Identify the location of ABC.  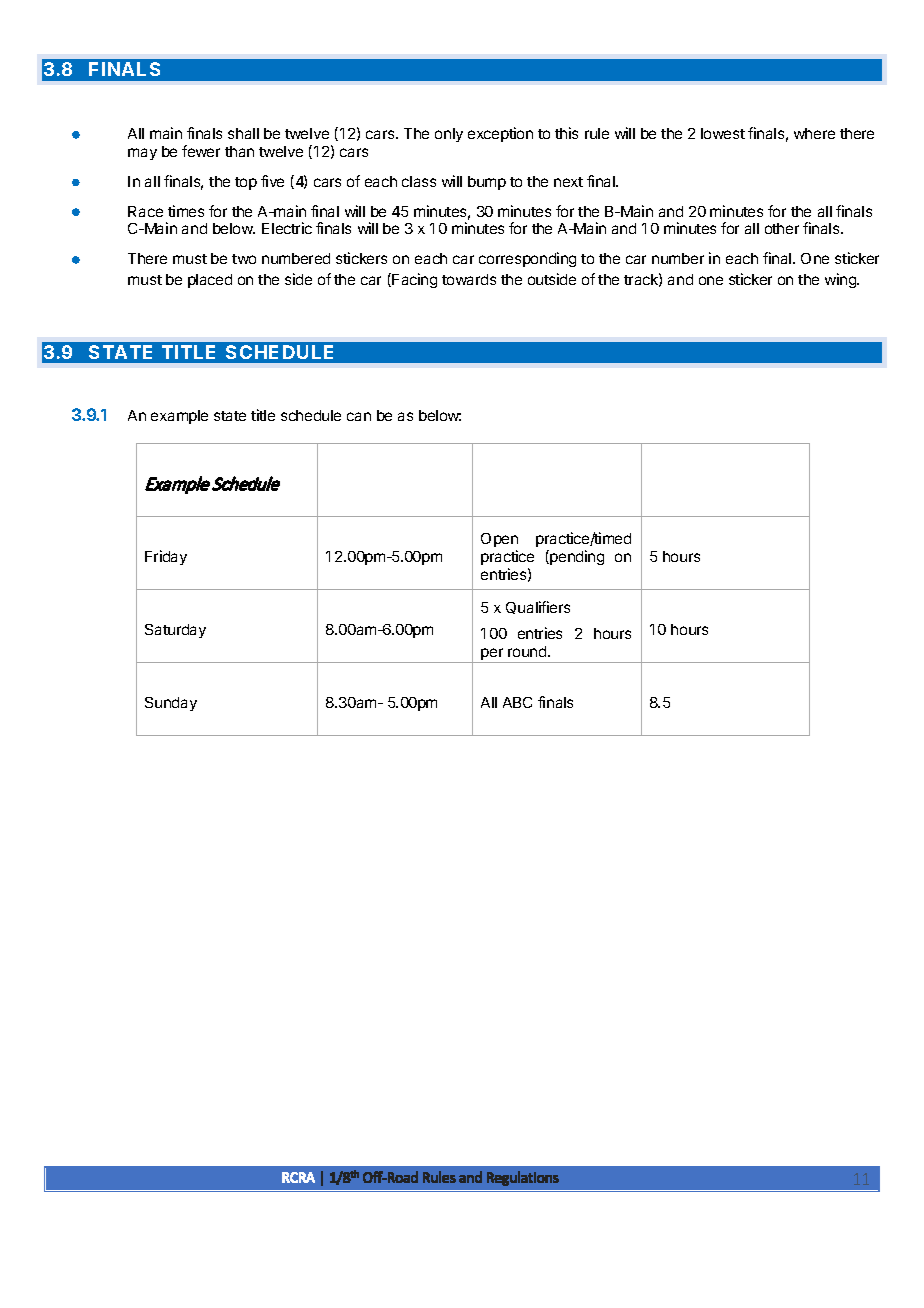
(517, 702).
